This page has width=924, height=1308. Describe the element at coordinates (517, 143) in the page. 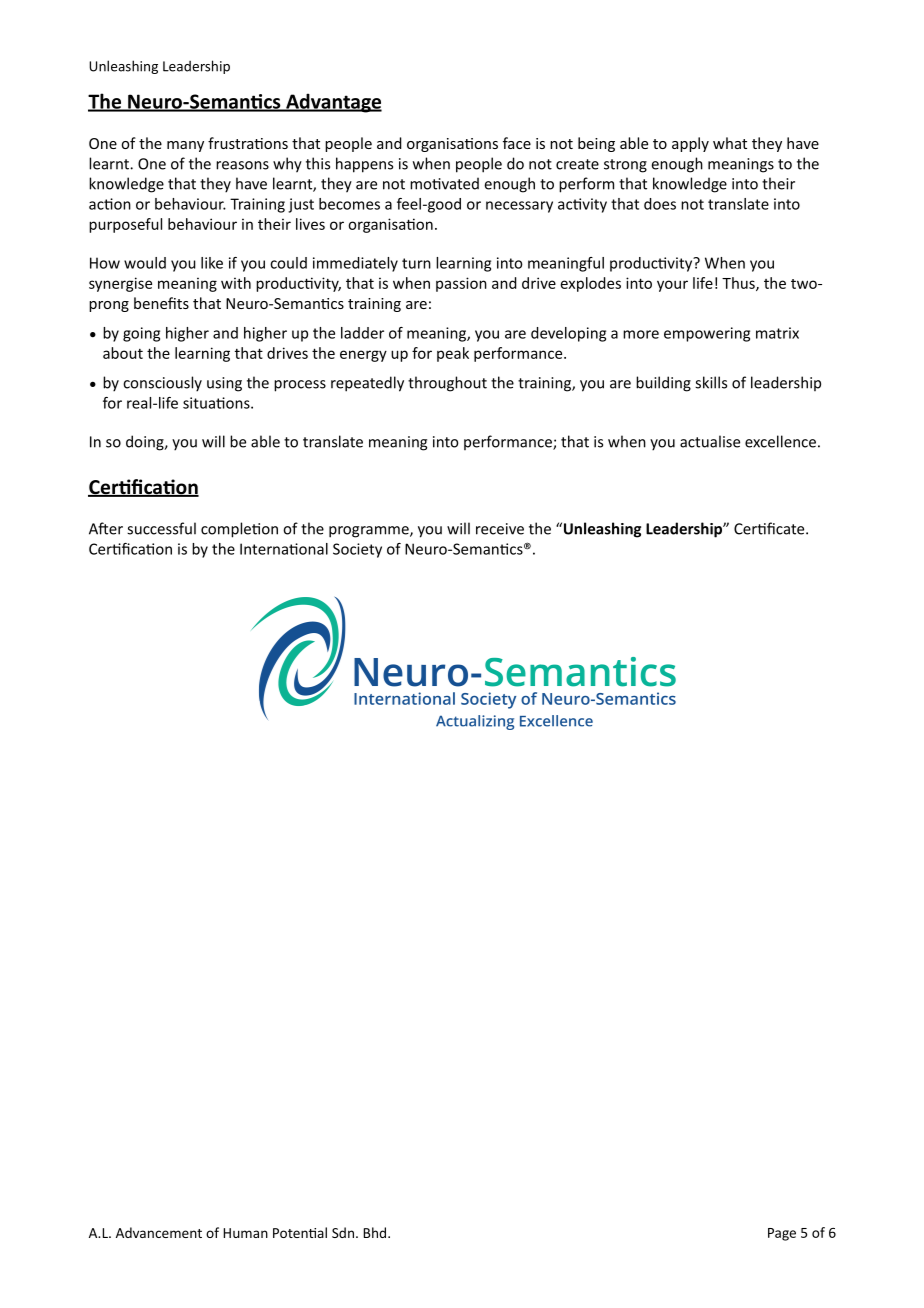

I see `face` at that location.
